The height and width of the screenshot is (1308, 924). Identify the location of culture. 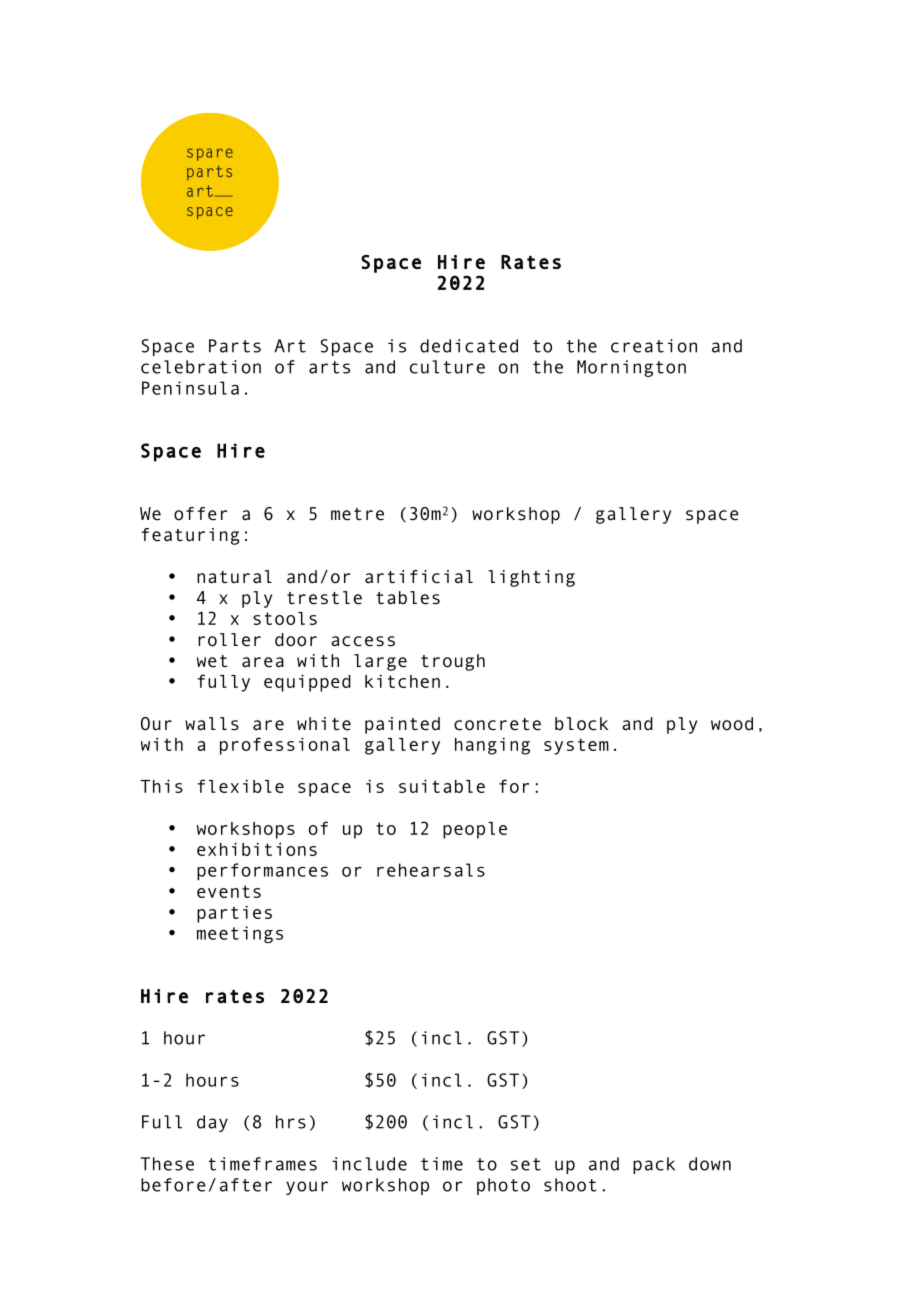
(447, 367).
